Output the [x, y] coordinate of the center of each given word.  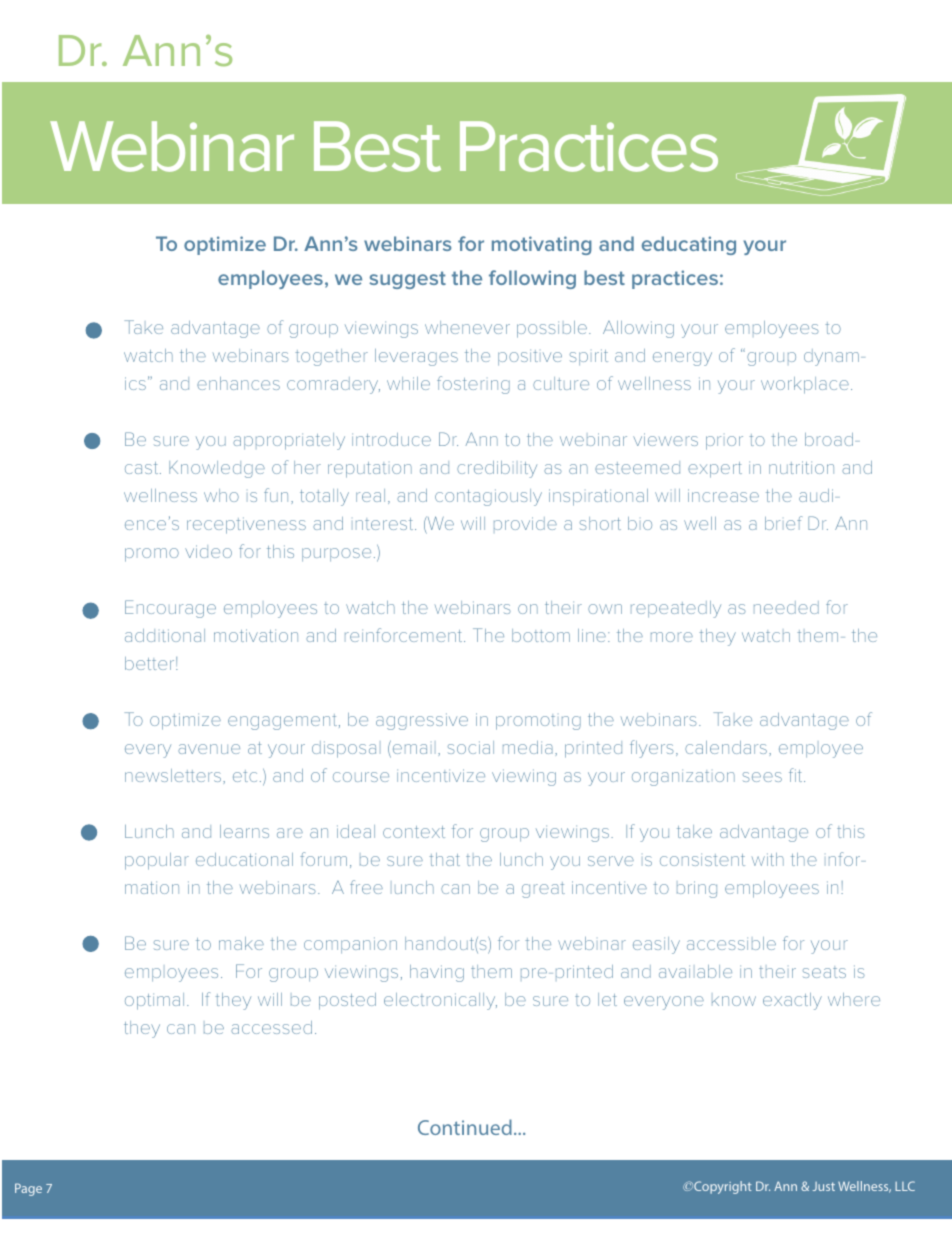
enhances [238, 383]
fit [797, 775]
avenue [209, 749]
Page [28, 1189]
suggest [407, 280]
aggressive [422, 721]
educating [689, 245]
